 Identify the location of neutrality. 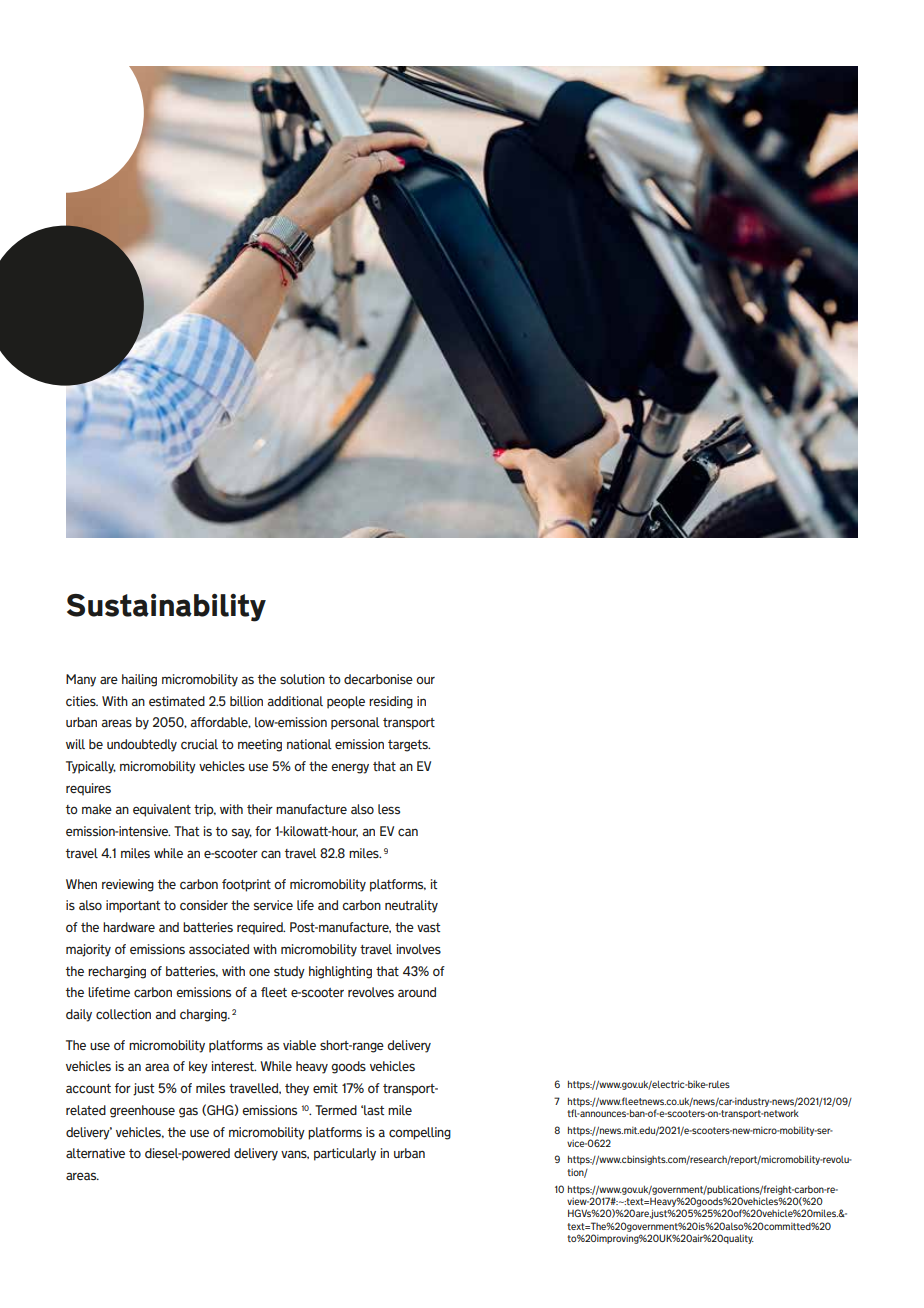
(411, 906).
